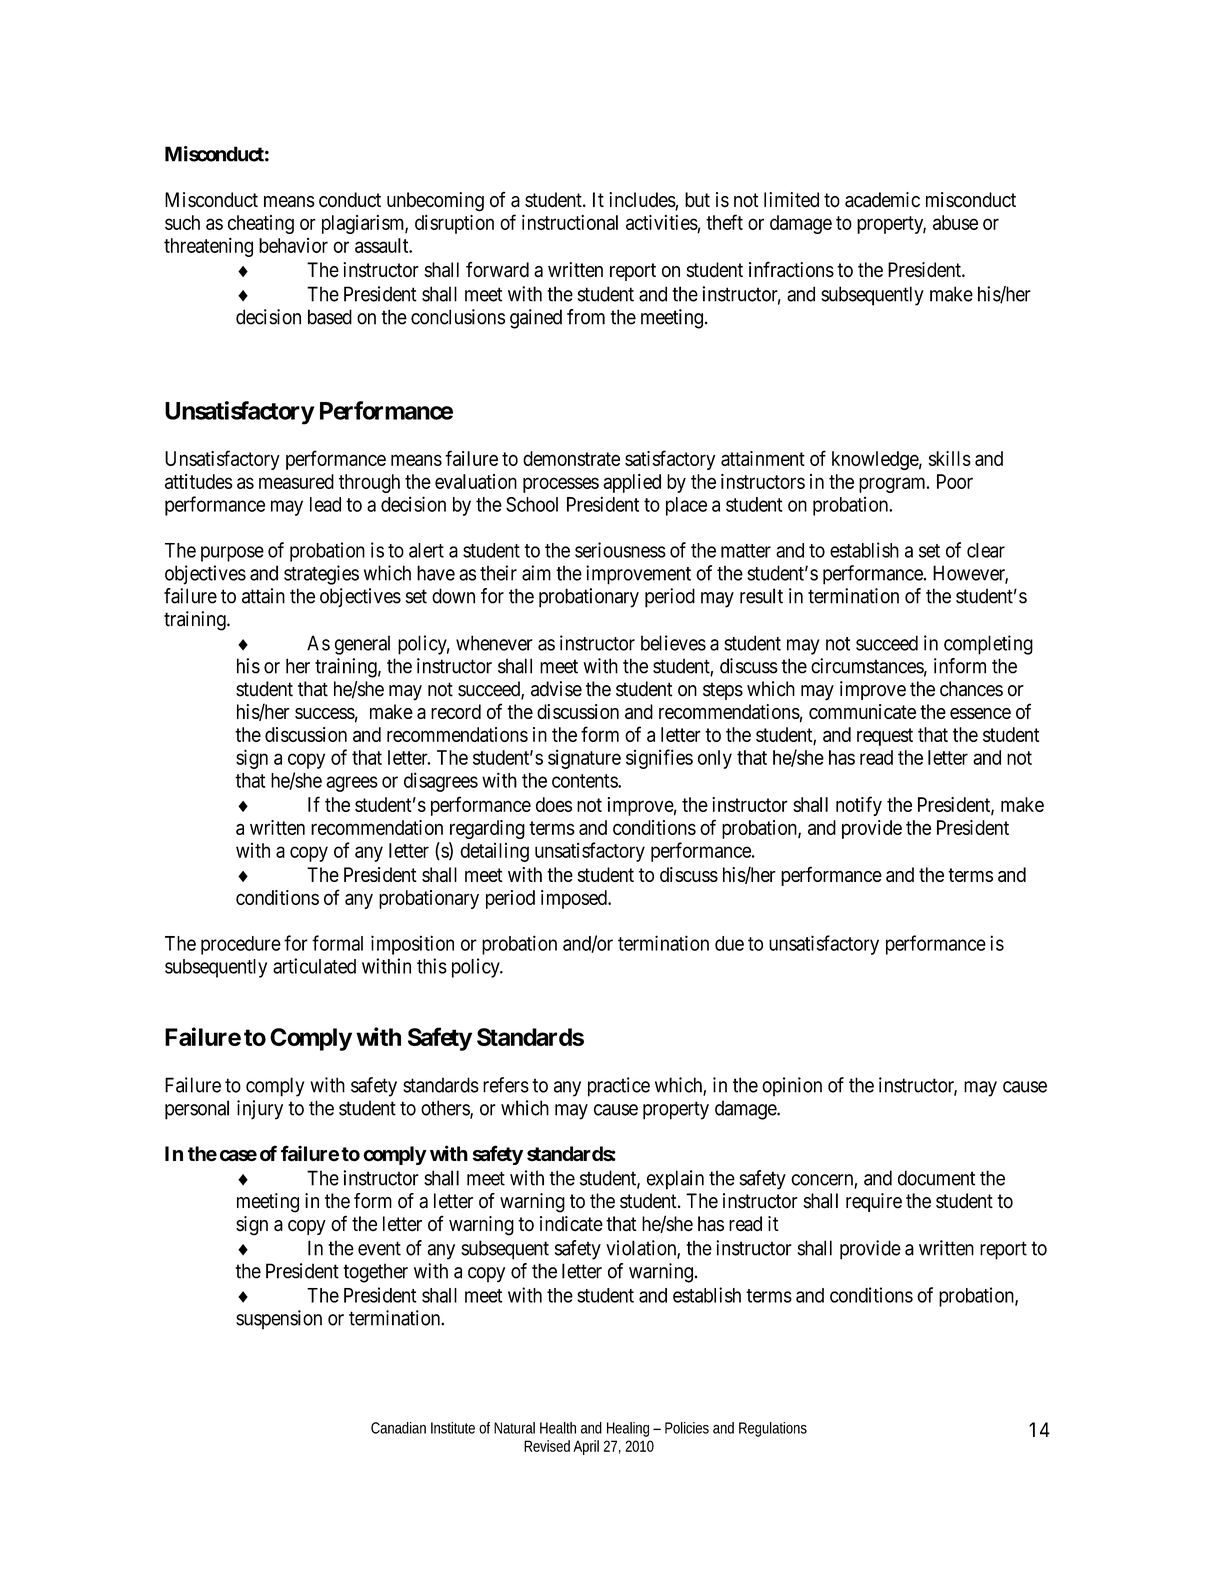 The width and height of the image is (1213, 1569). What do you see at coordinates (558, 1428) in the image?
I see `Health` at bounding box center [558, 1428].
